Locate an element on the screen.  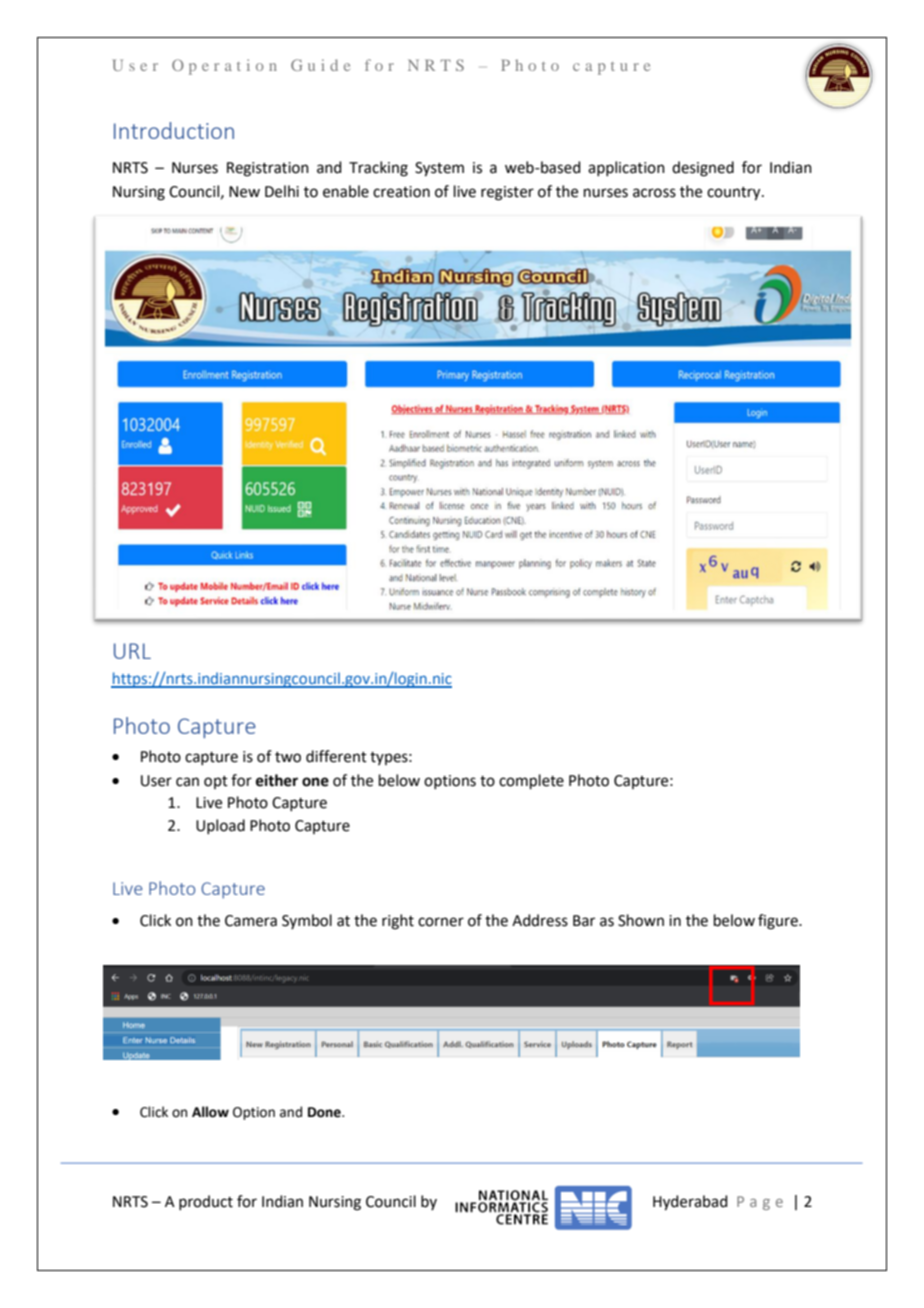
Upload is located at coordinates (220, 826).
